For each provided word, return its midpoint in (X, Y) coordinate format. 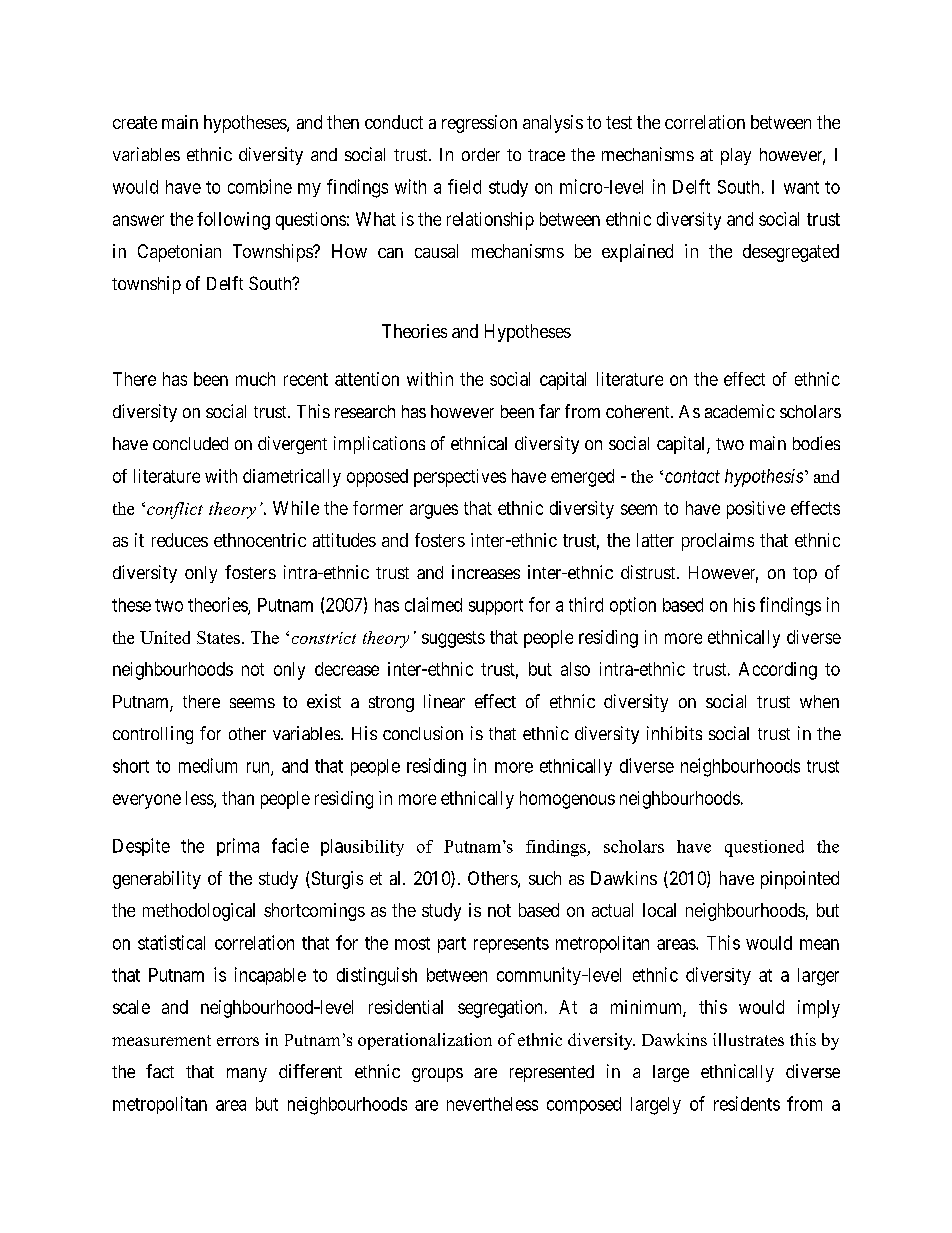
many (247, 1075)
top (805, 575)
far (549, 411)
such (545, 878)
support (496, 607)
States (218, 637)
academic (740, 411)
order (481, 154)
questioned (764, 848)
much (255, 379)
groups (437, 1075)
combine (260, 186)
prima (238, 847)
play (736, 156)
